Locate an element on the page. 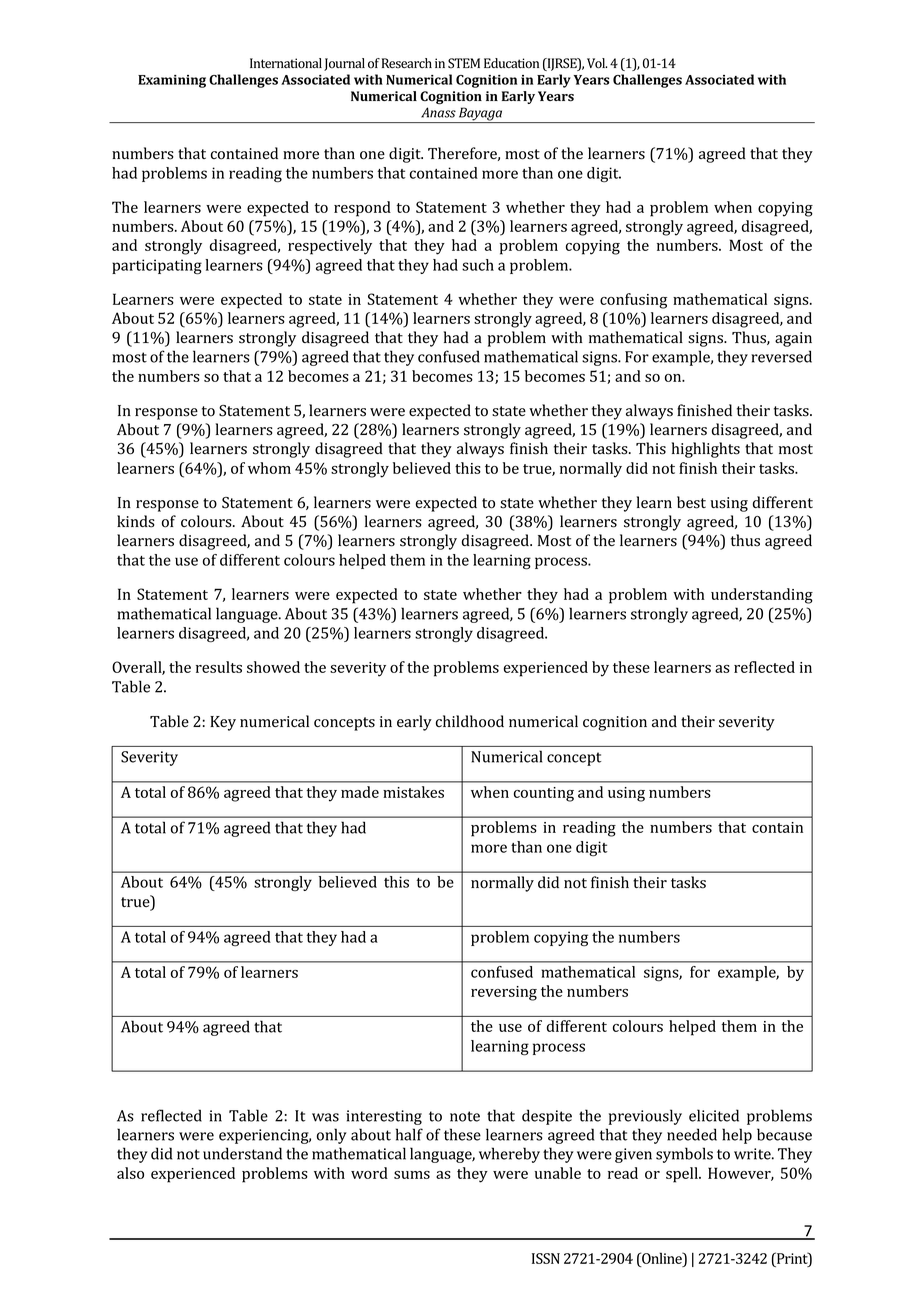 This image has height=1308, width=924. reversed is located at coordinates (781, 356).
